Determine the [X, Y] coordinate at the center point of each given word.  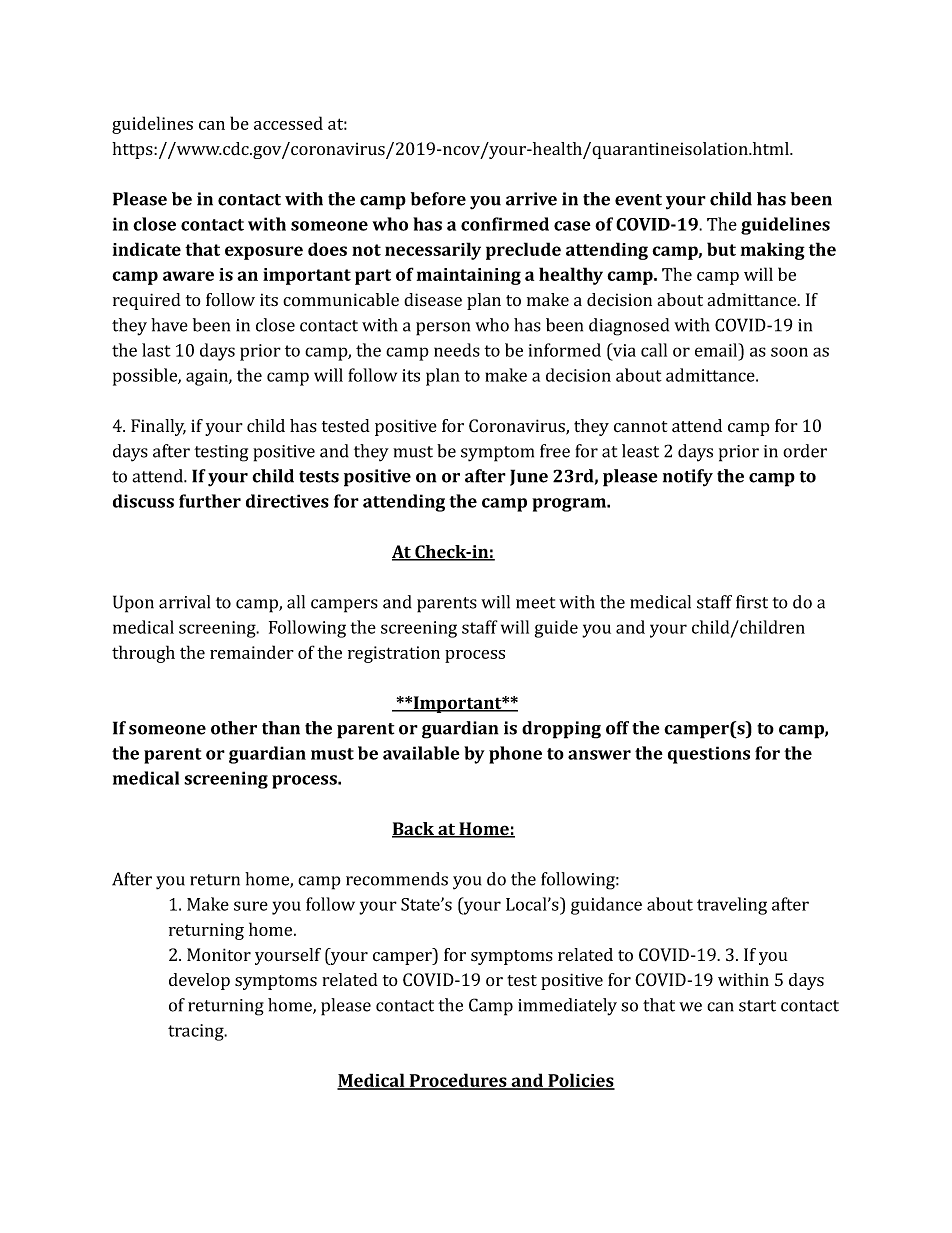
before [438, 199]
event [638, 200]
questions [709, 755]
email [717, 350]
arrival [184, 602]
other [234, 728]
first [752, 602]
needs [457, 350]
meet [535, 603]
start [757, 1006]
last [156, 350]
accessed [288, 123]
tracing [197, 1032]
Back [414, 830]
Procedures [458, 1081]
